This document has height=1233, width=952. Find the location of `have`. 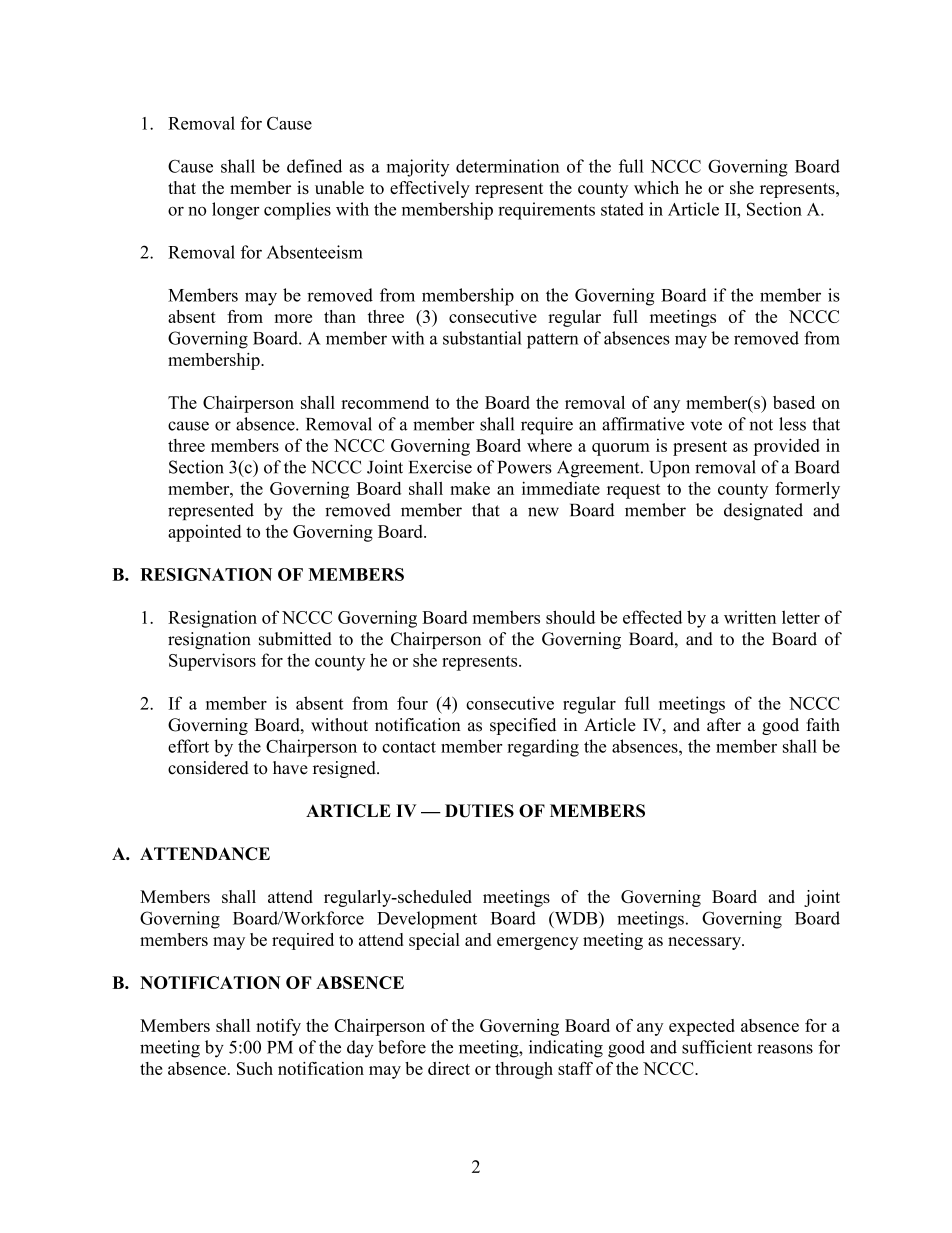

have is located at coordinates (290, 768).
